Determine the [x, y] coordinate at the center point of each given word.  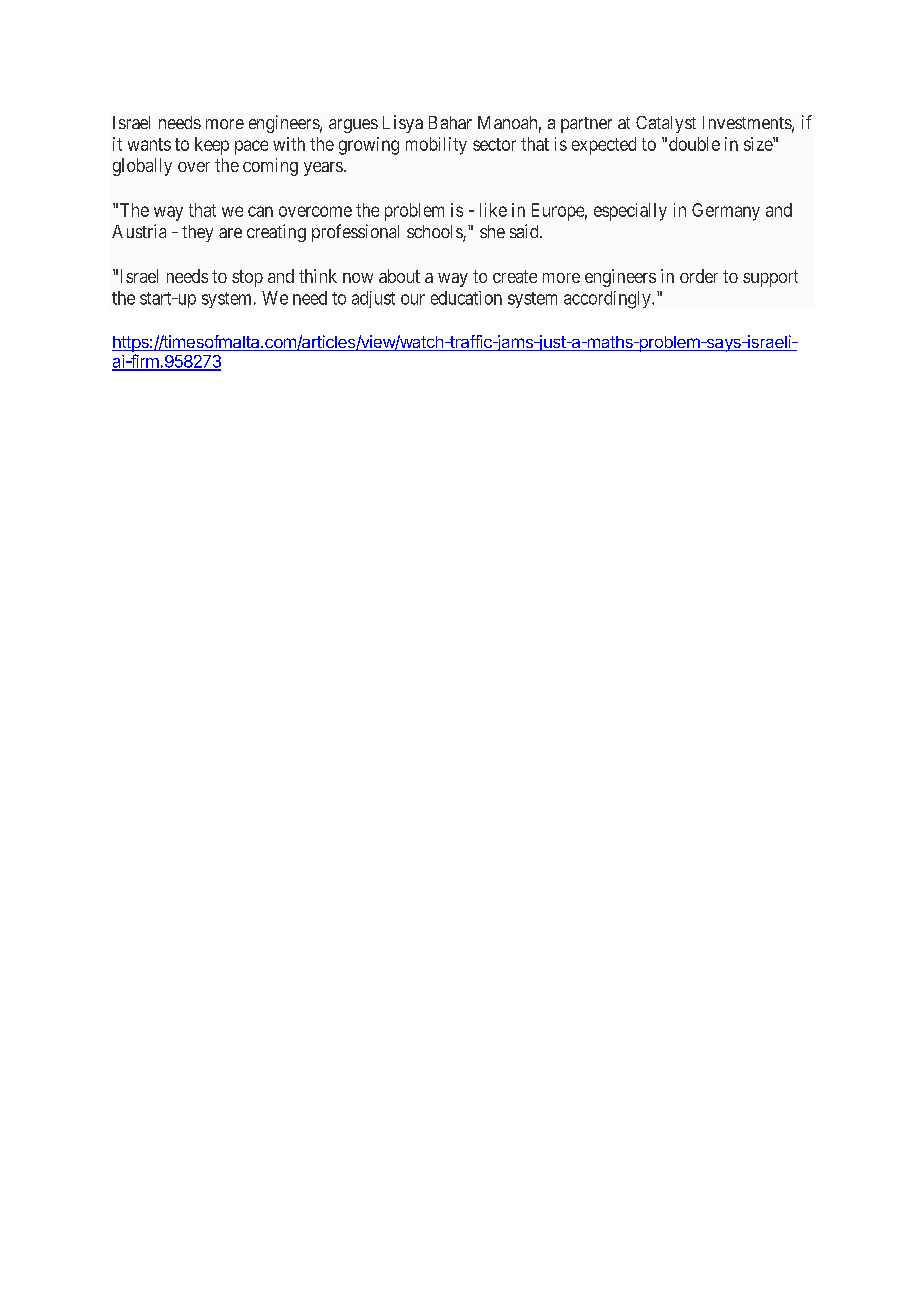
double [694, 144]
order [699, 276]
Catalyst [666, 124]
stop [247, 278]
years [323, 169]
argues [353, 126]
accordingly [608, 300]
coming [270, 167]
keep [212, 146]
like [493, 210]
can [260, 211]
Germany [726, 212]
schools [435, 233]
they [197, 233]
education [466, 298]
